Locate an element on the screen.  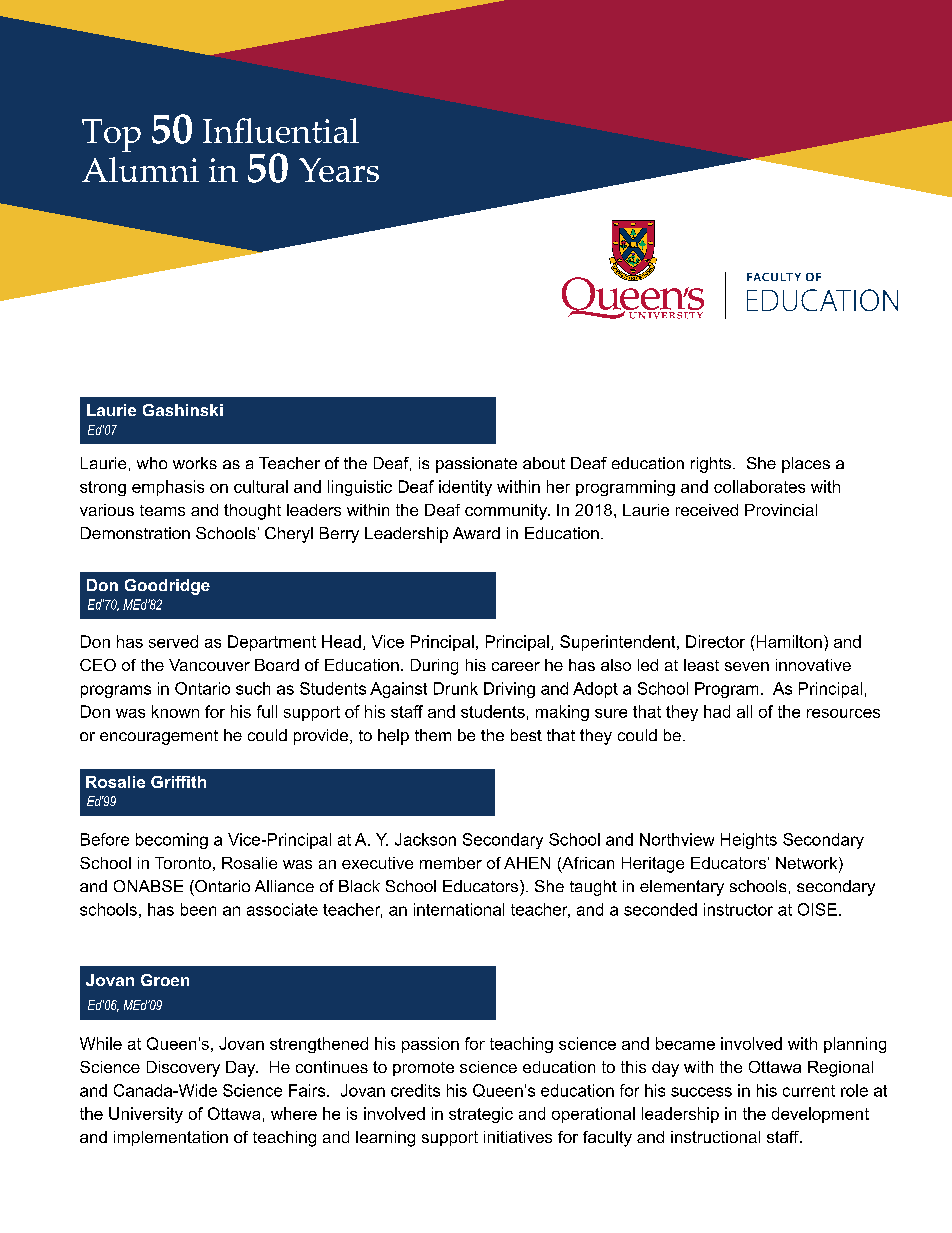
career is located at coordinates (516, 666).
